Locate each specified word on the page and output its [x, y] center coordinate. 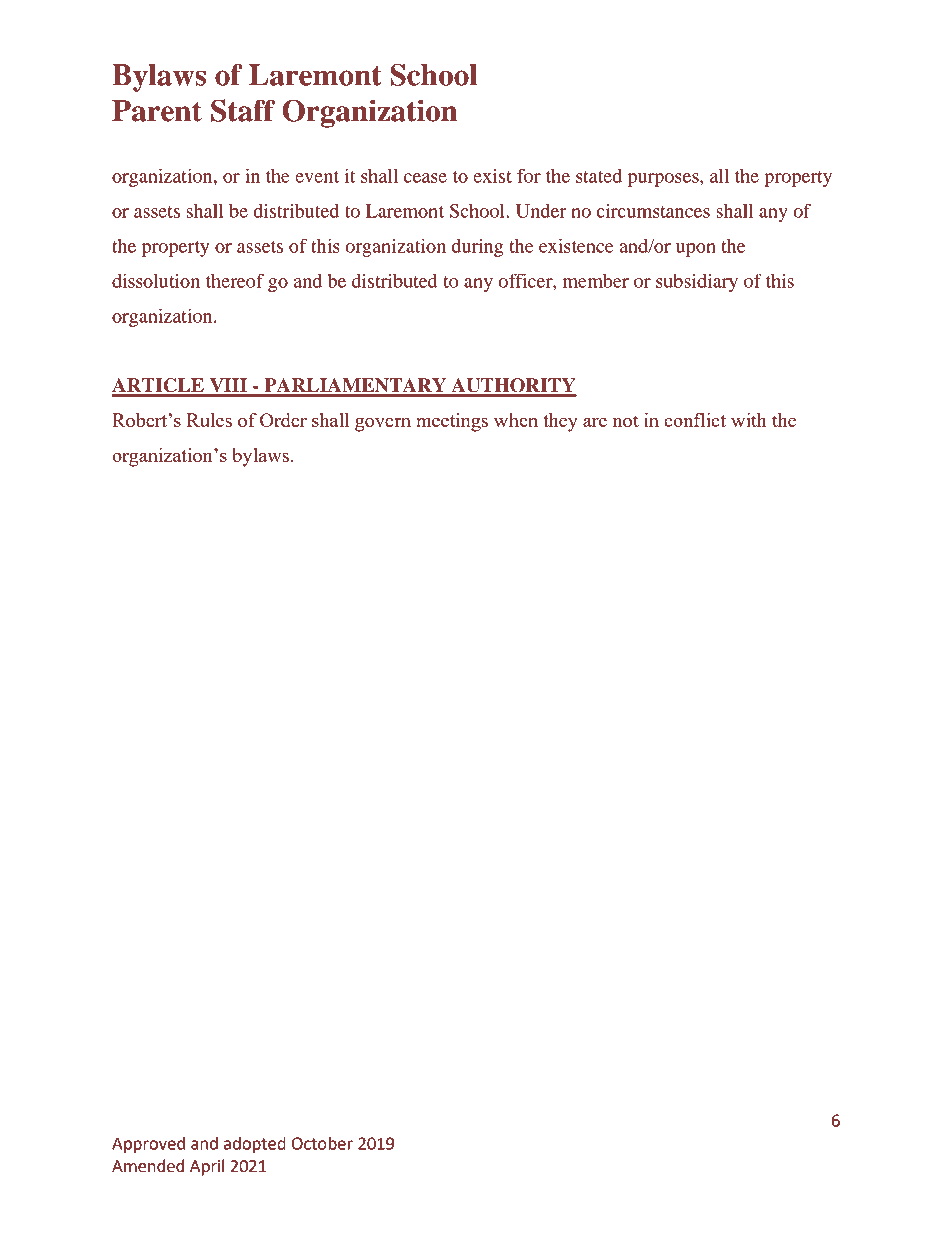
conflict [695, 419]
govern [383, 425]
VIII [228, 385]
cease [425, 178]
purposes [664, 180]
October [322, 1143]
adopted [255, 1145]
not [626, 421]
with [749, 420]
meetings [452, 422]
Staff [243, 110]
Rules [209, 420]
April [207, 1167]
